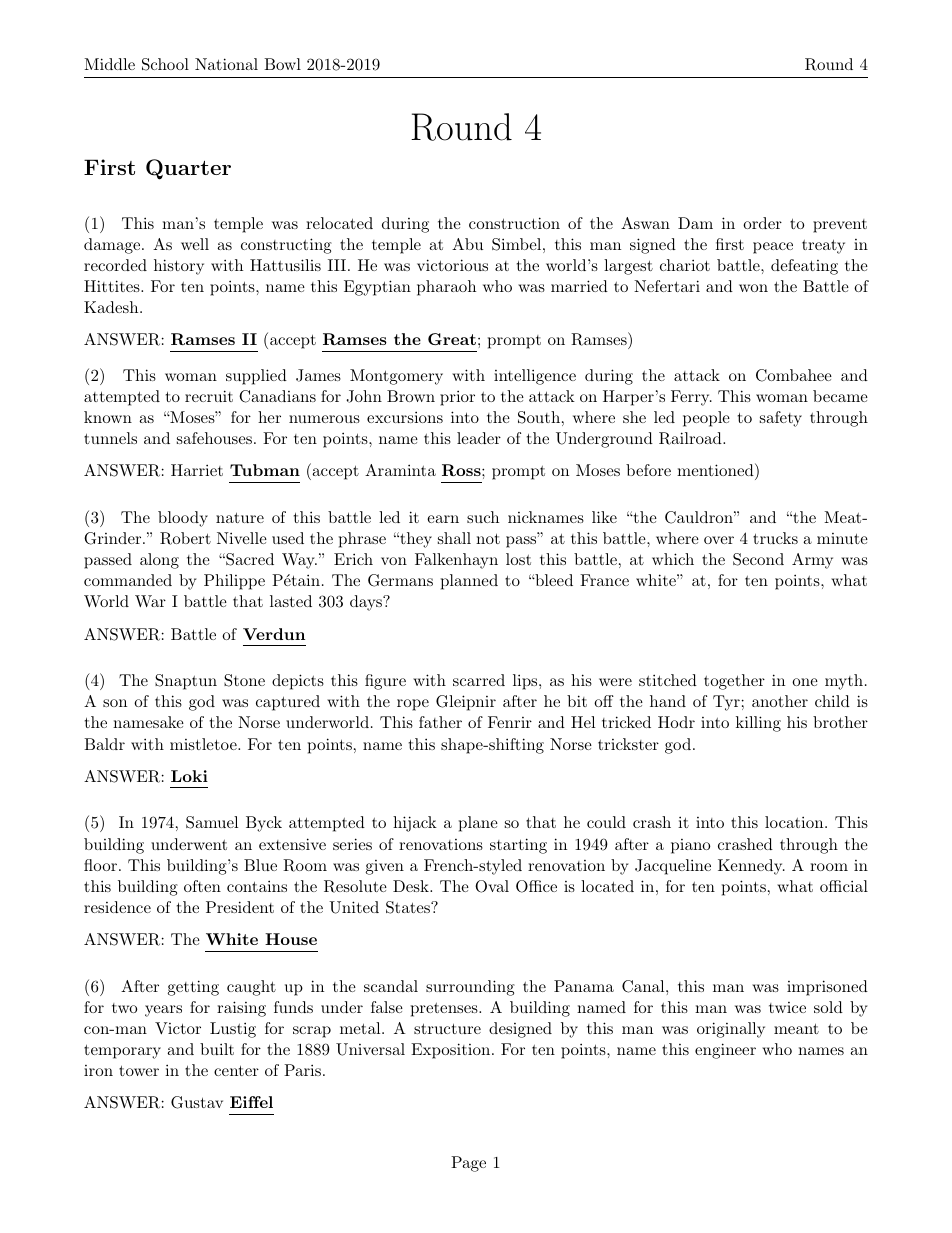  What do you see at coordinates (165, 64) in the screenshot?
I see `School` at bounding box center [165, 64].
